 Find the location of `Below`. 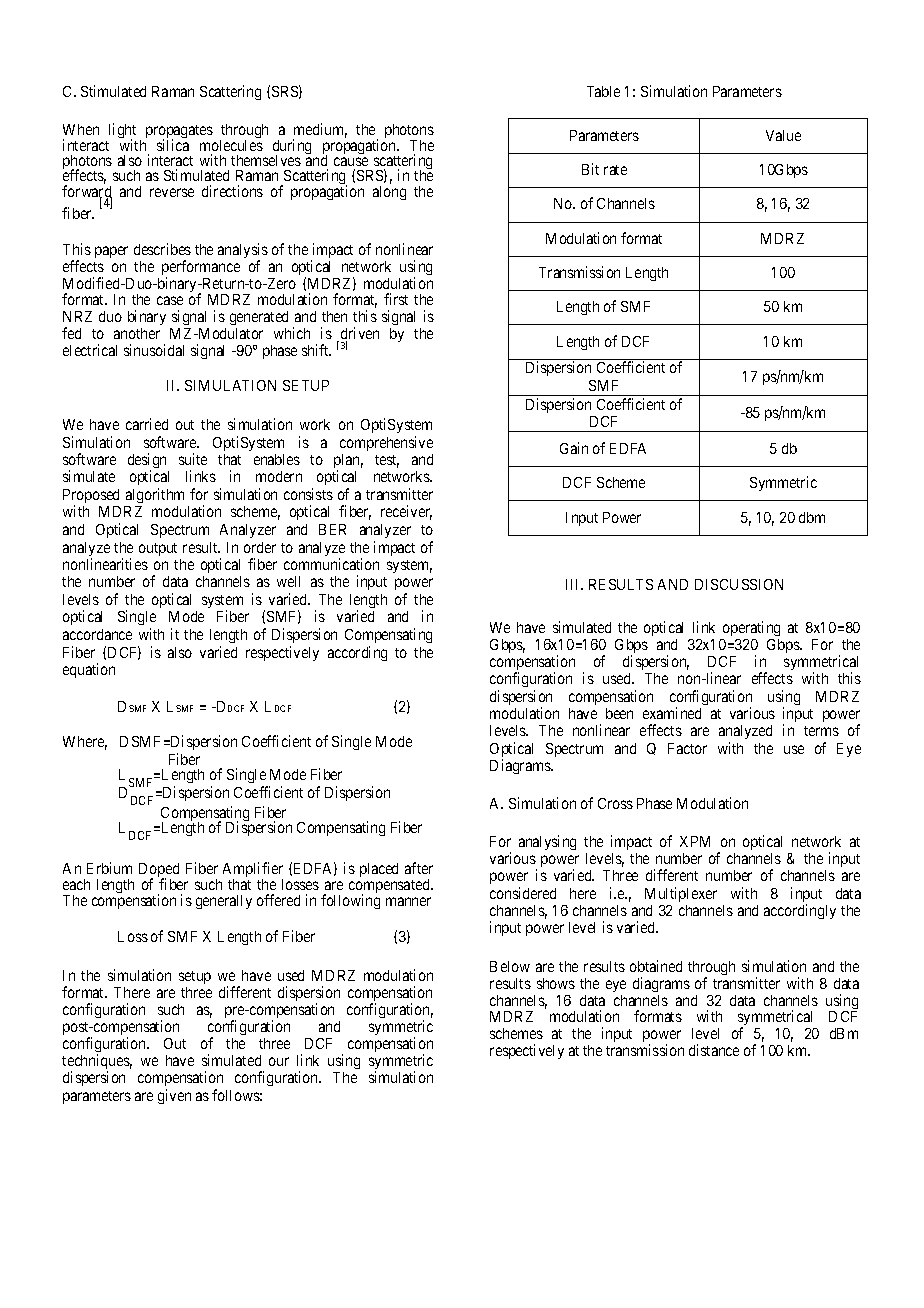

Below is located at coordinates (510, 966).
